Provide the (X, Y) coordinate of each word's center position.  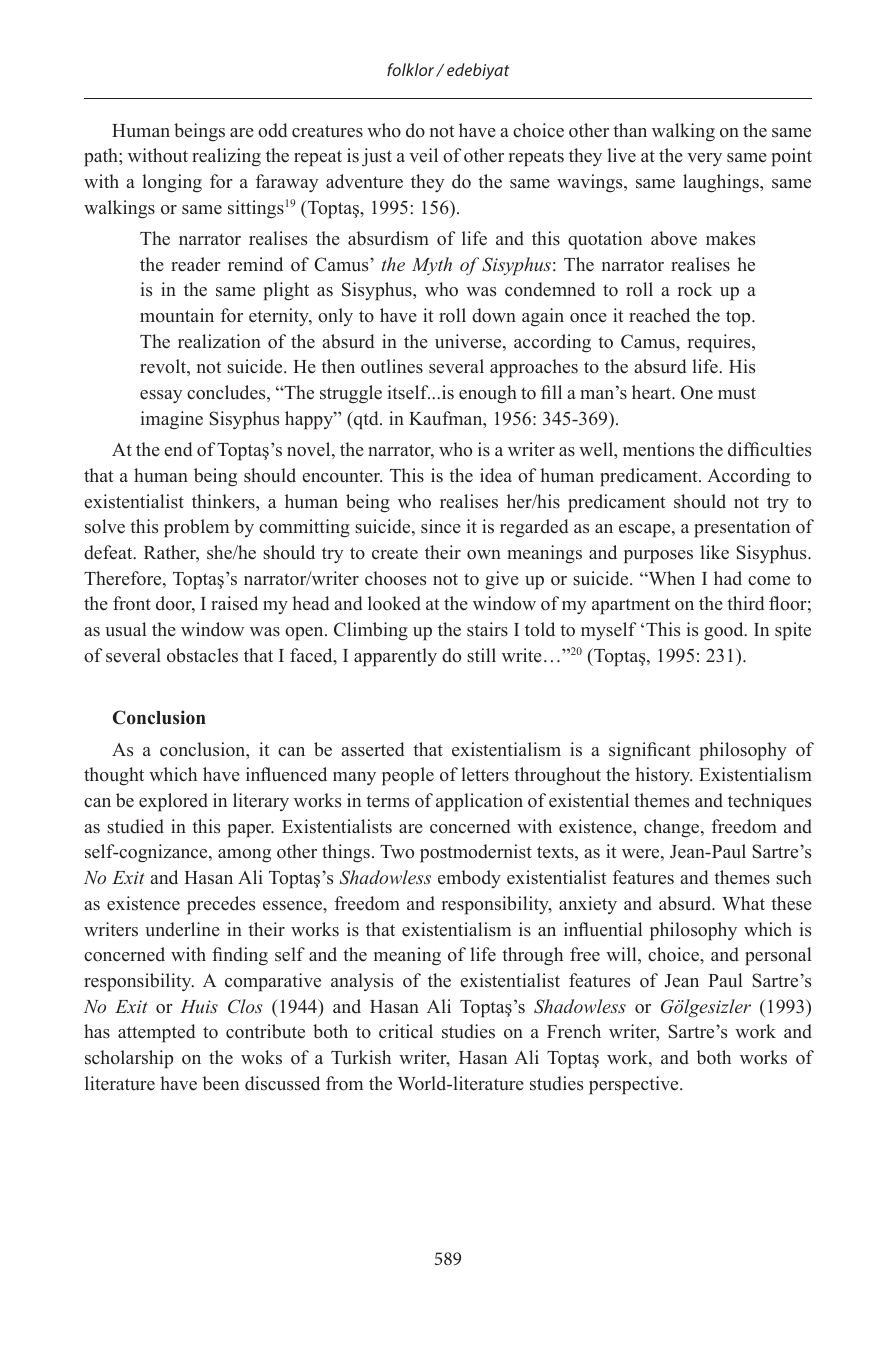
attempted (156, 1033)
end (178, 449)
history (663, 776)
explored (173, 802)
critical (406, 1031)
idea (496, 475)
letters (485, 774)
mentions (658, 449)
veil (423, 155)
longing (172, 183)
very (704, 159)
